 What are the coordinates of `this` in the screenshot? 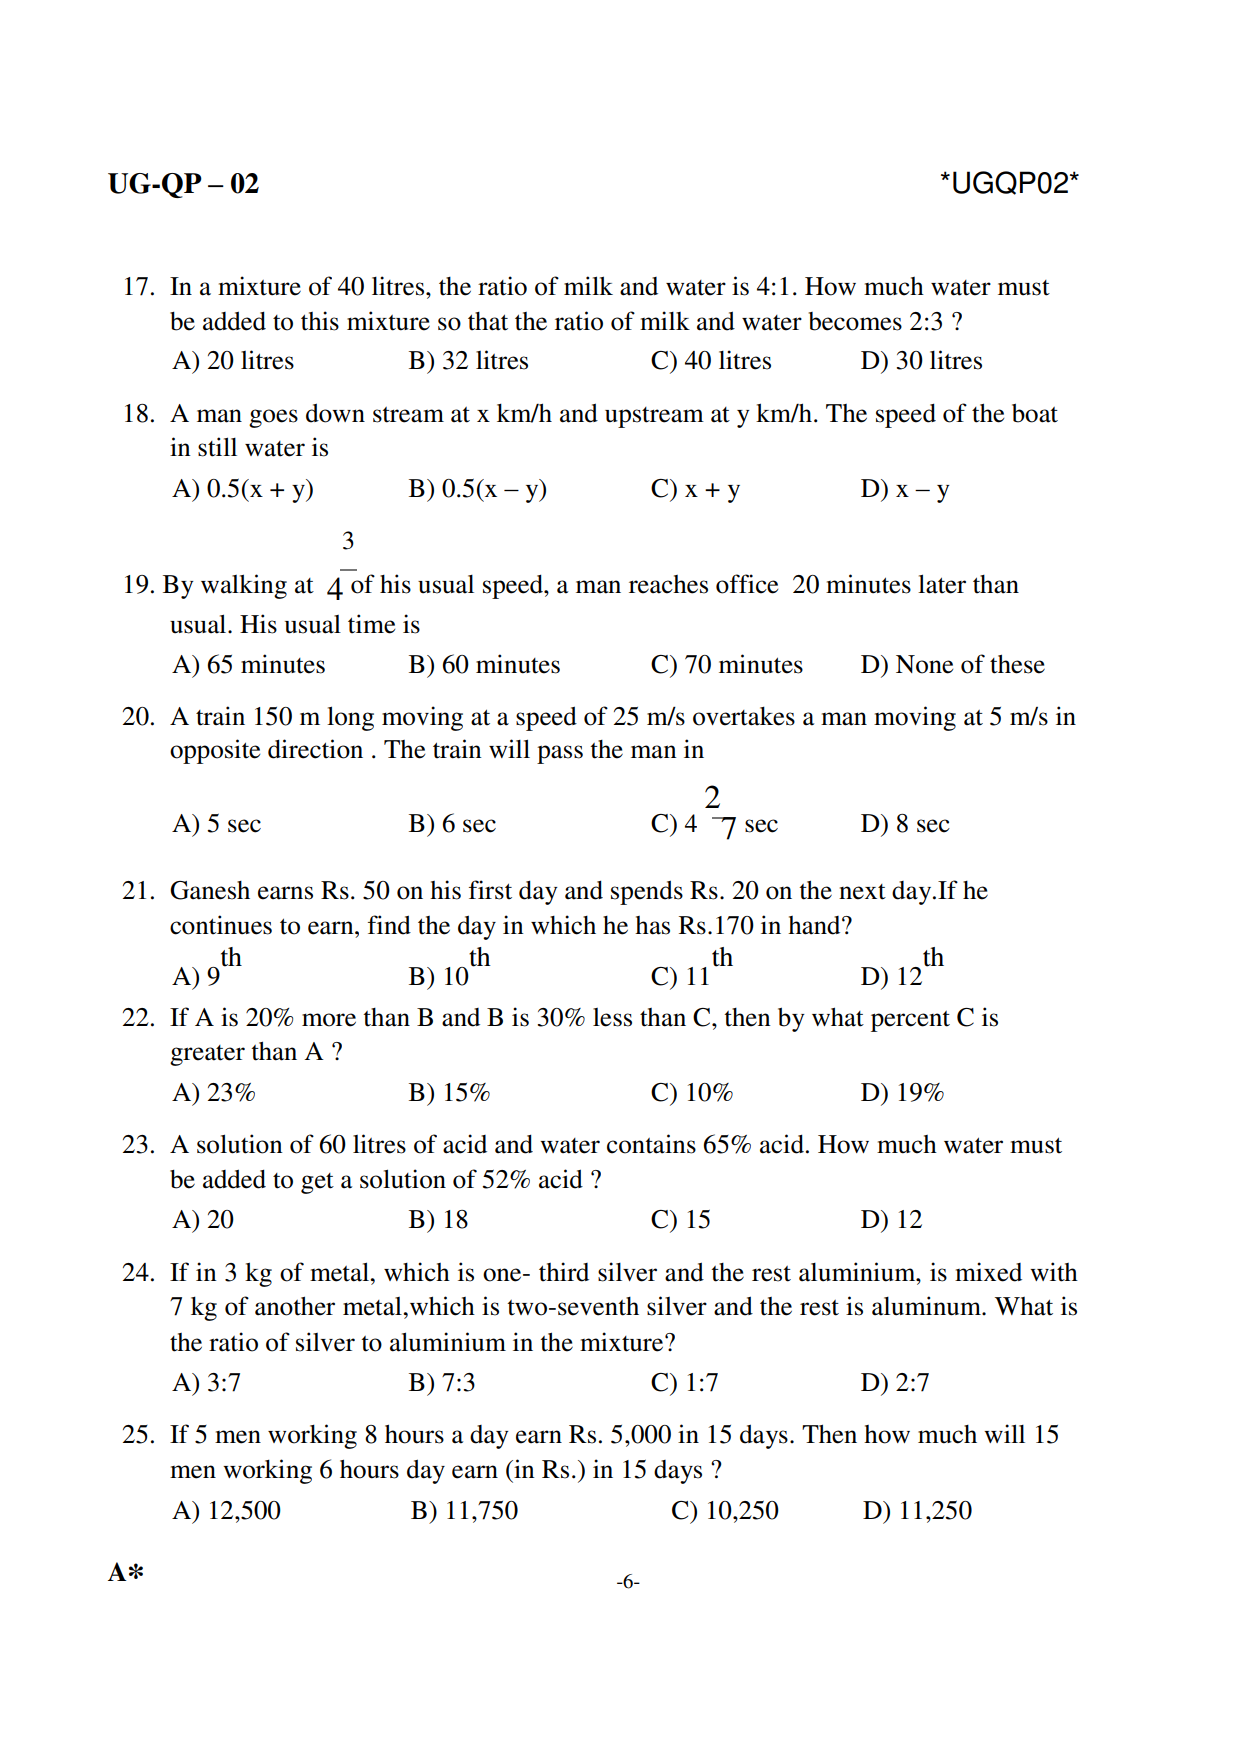 It's located at (320, 321).
